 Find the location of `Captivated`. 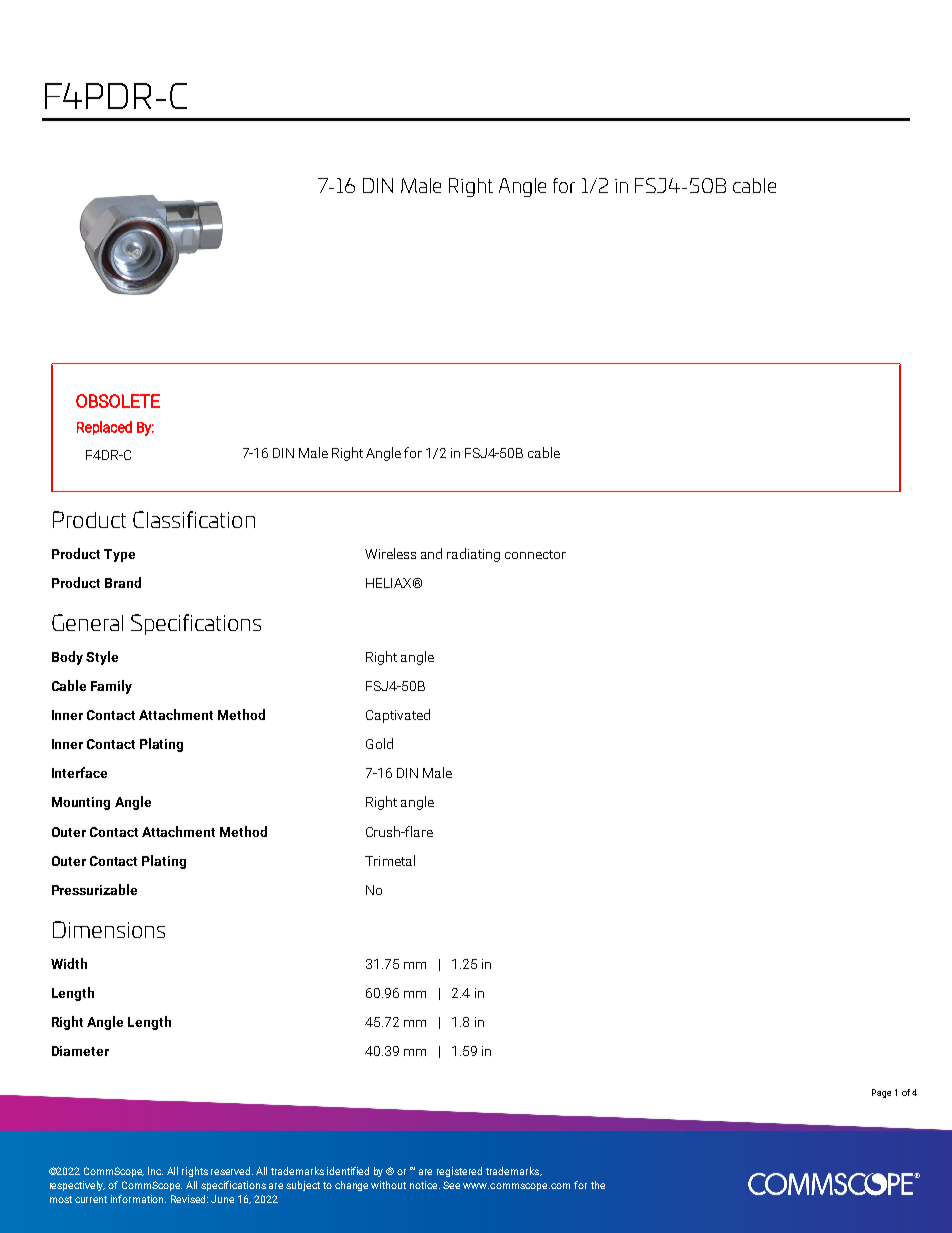

Captivated is located at coordinates (398, 716).
